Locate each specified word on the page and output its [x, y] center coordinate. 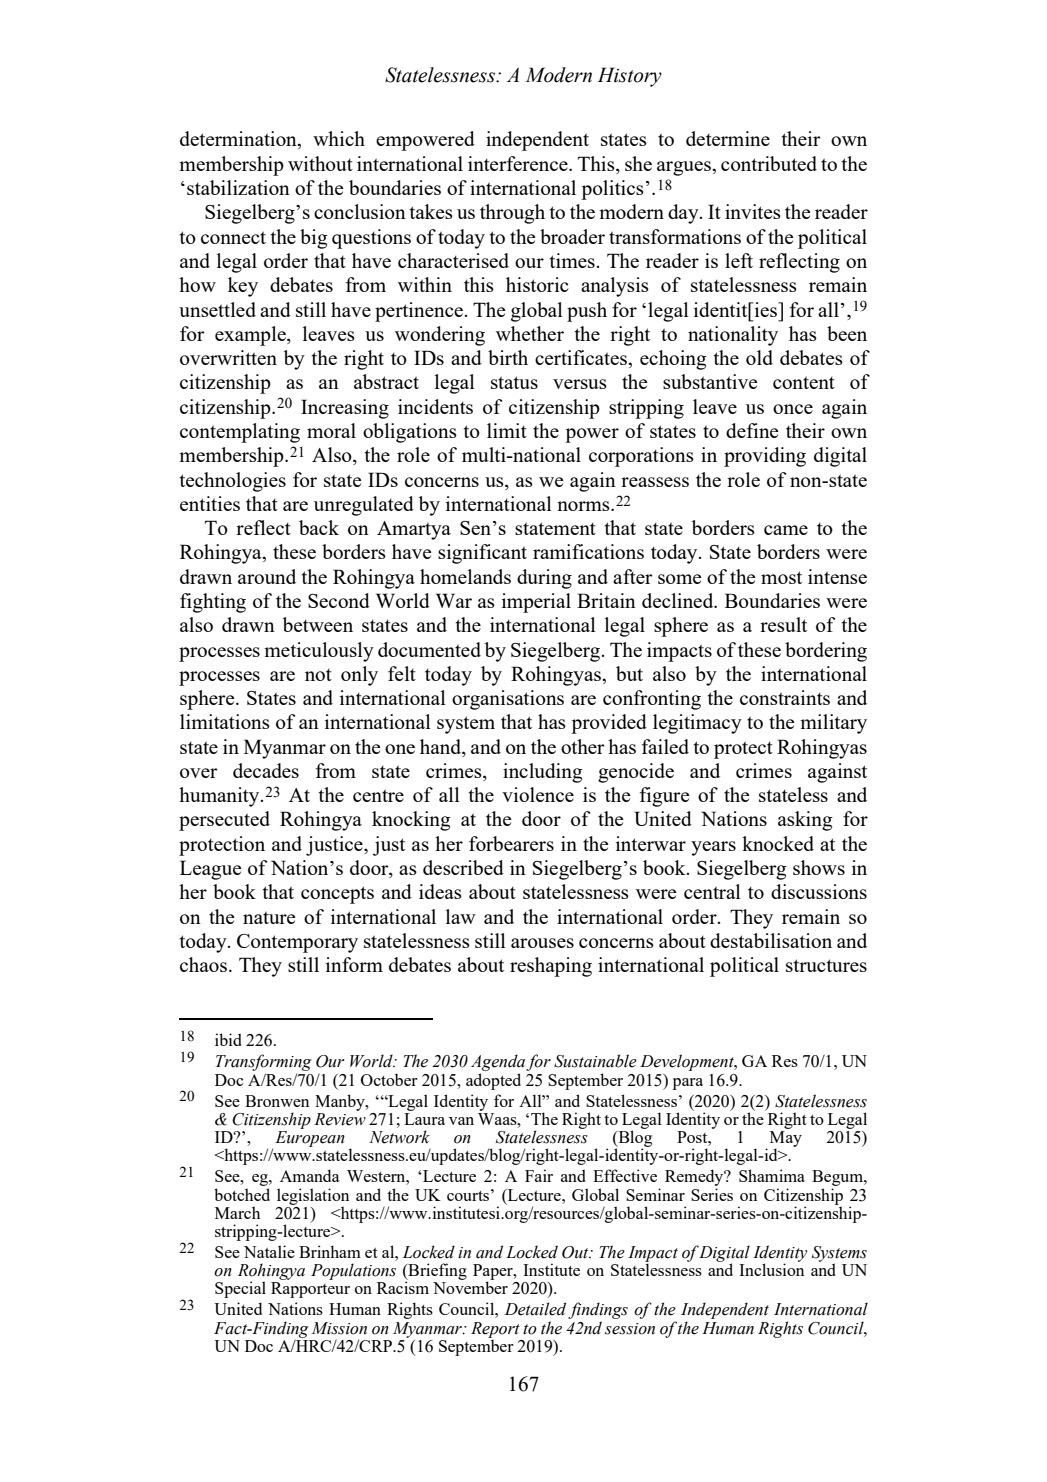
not [318, 675]
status [514, 382]
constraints [785, 697]
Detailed [535, 1309]
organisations [508, 700]
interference [519, 163]
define [752, 430]
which [339, 138]
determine [728, 138]
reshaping [551, 967]
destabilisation [771, 940]
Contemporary [297, 943]
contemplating [240, 433]
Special [240, 1289]
